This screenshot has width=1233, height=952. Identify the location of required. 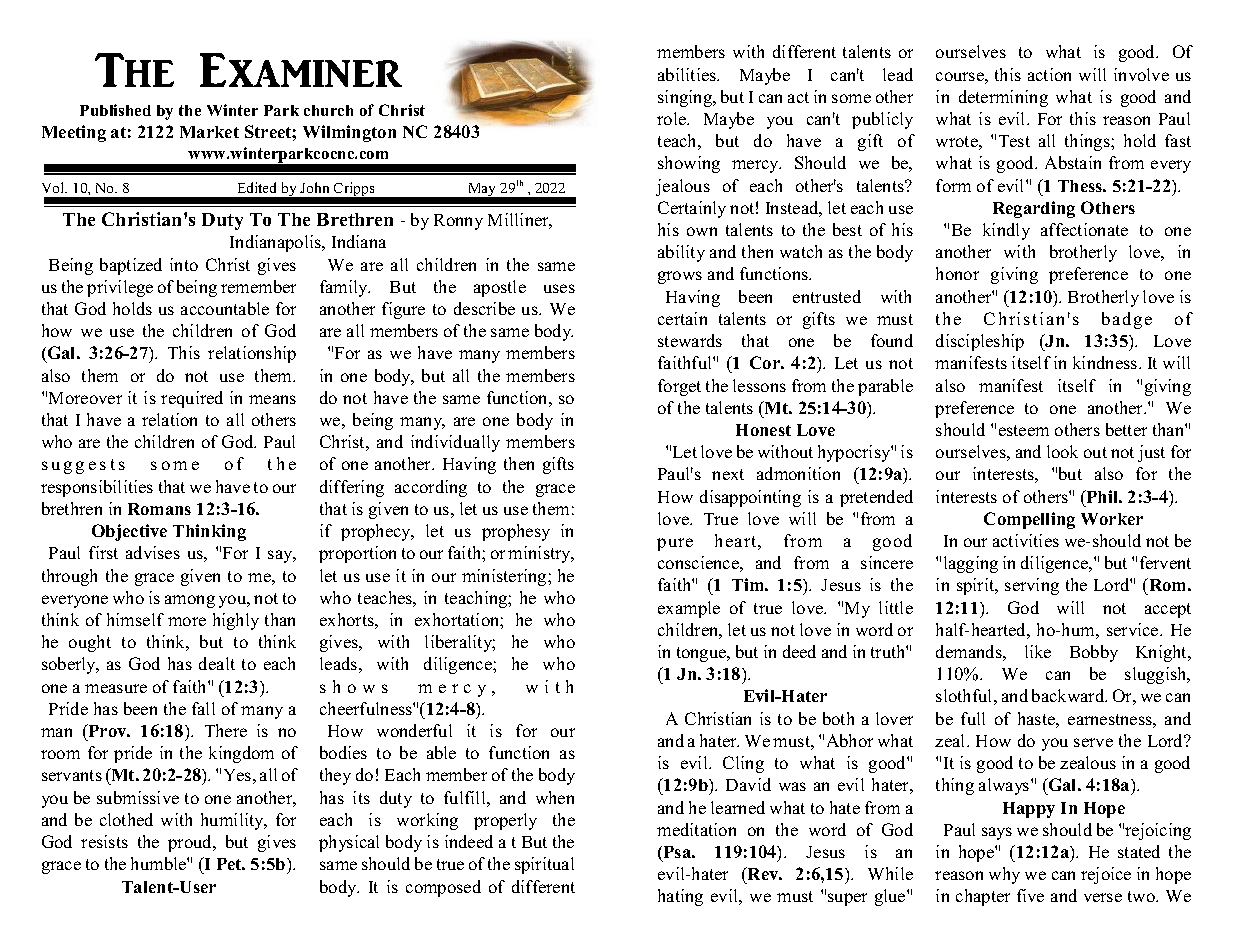
(192, 399).
